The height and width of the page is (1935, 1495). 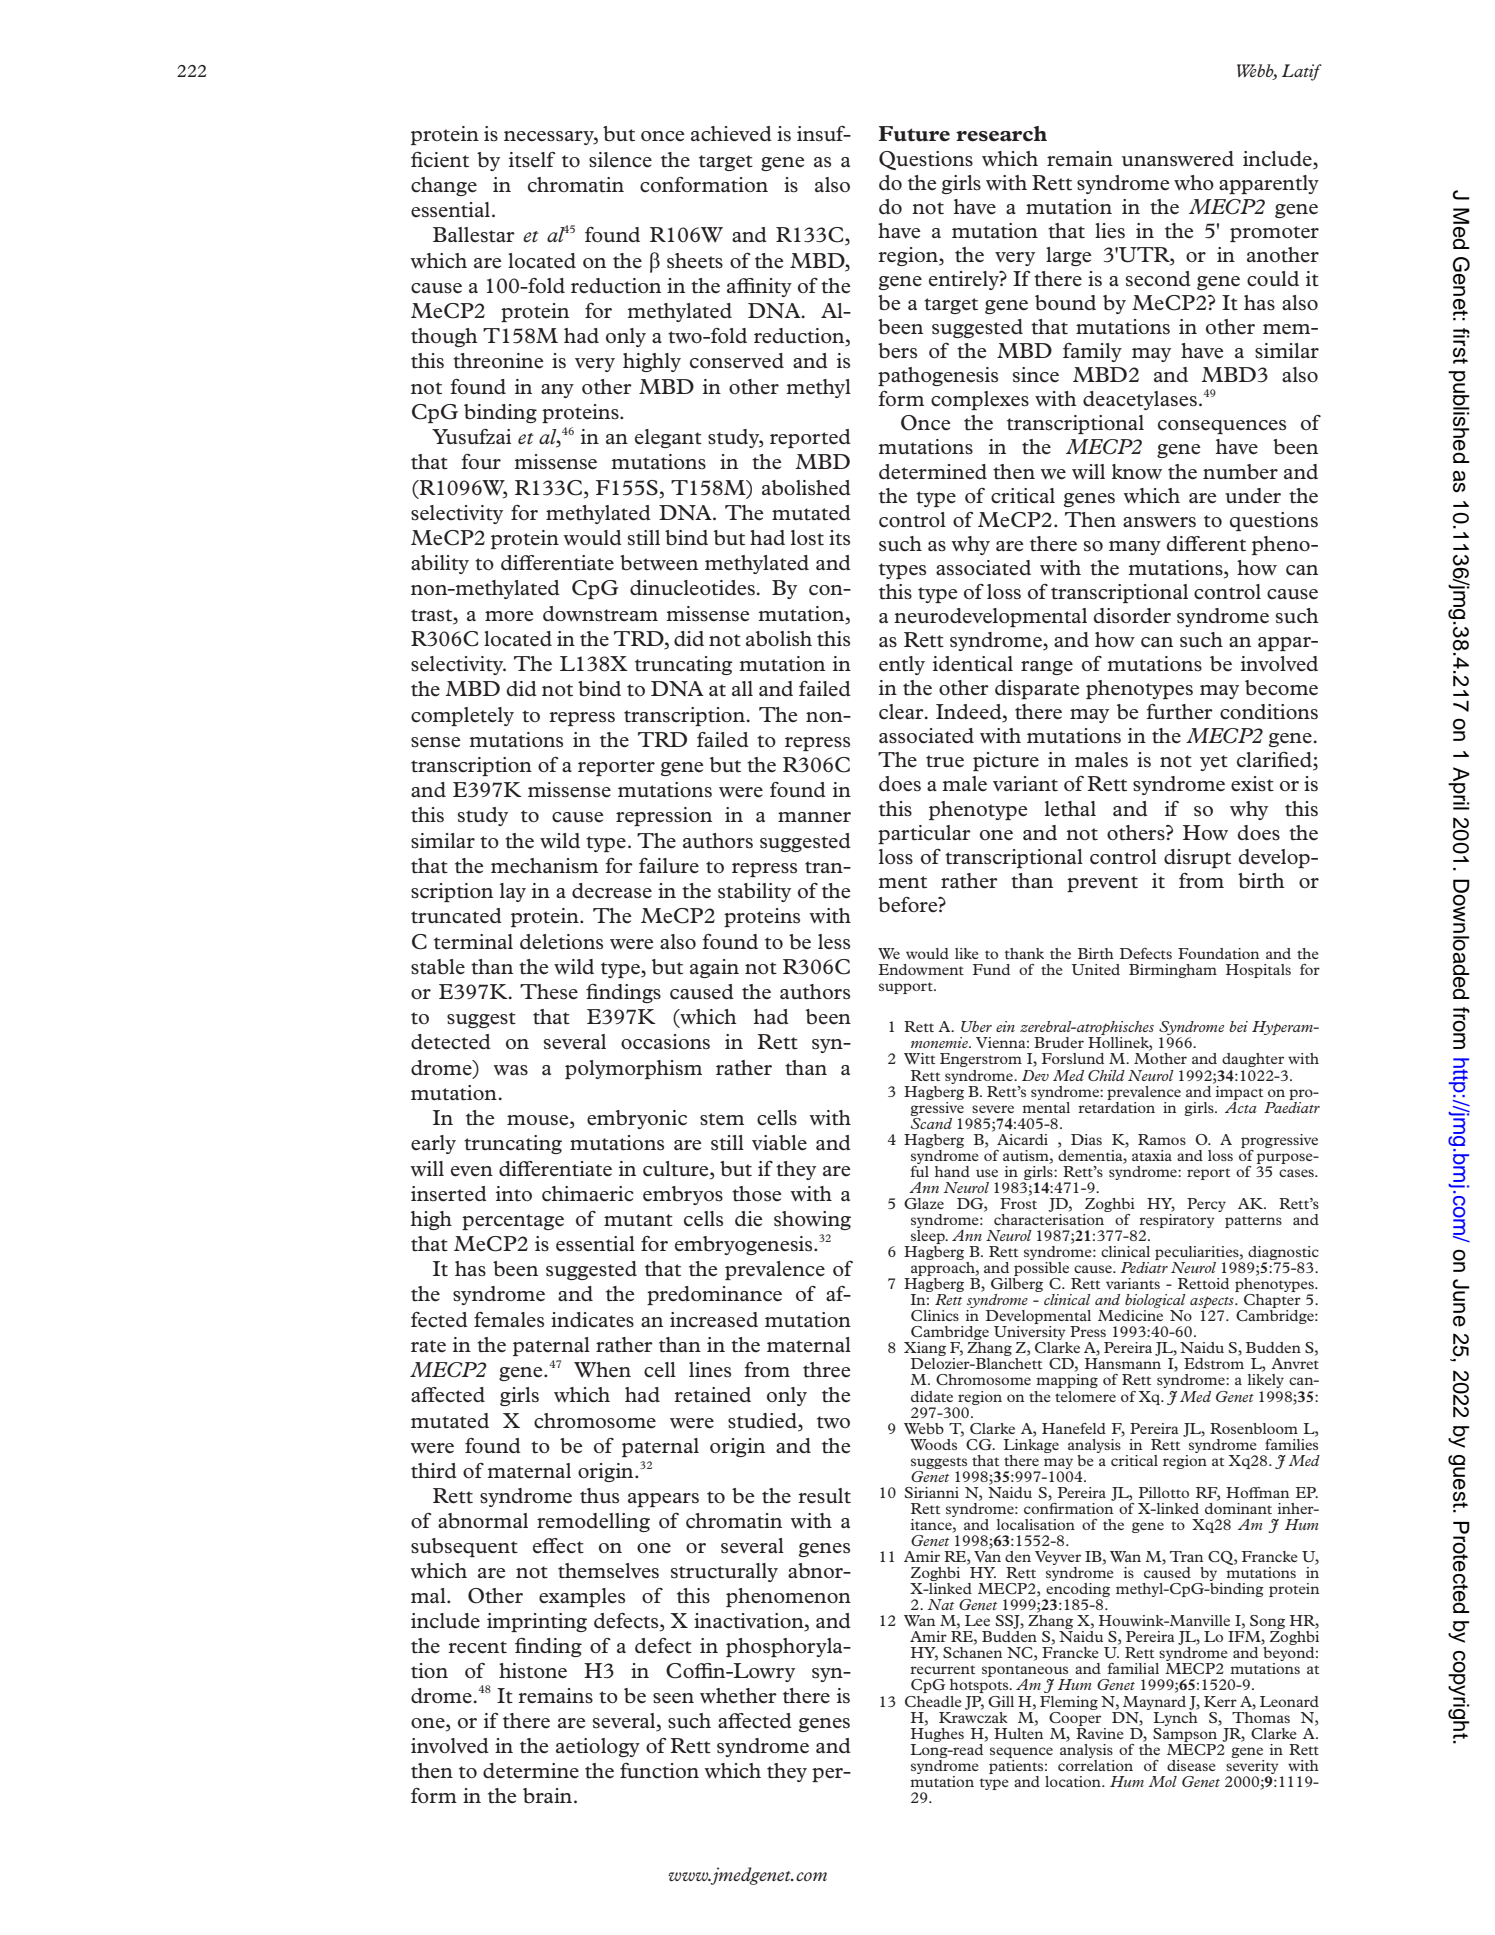 What do you see at coordinates (1194, 183) in the page?
I see `who` at bounding box center [1194, 183].
